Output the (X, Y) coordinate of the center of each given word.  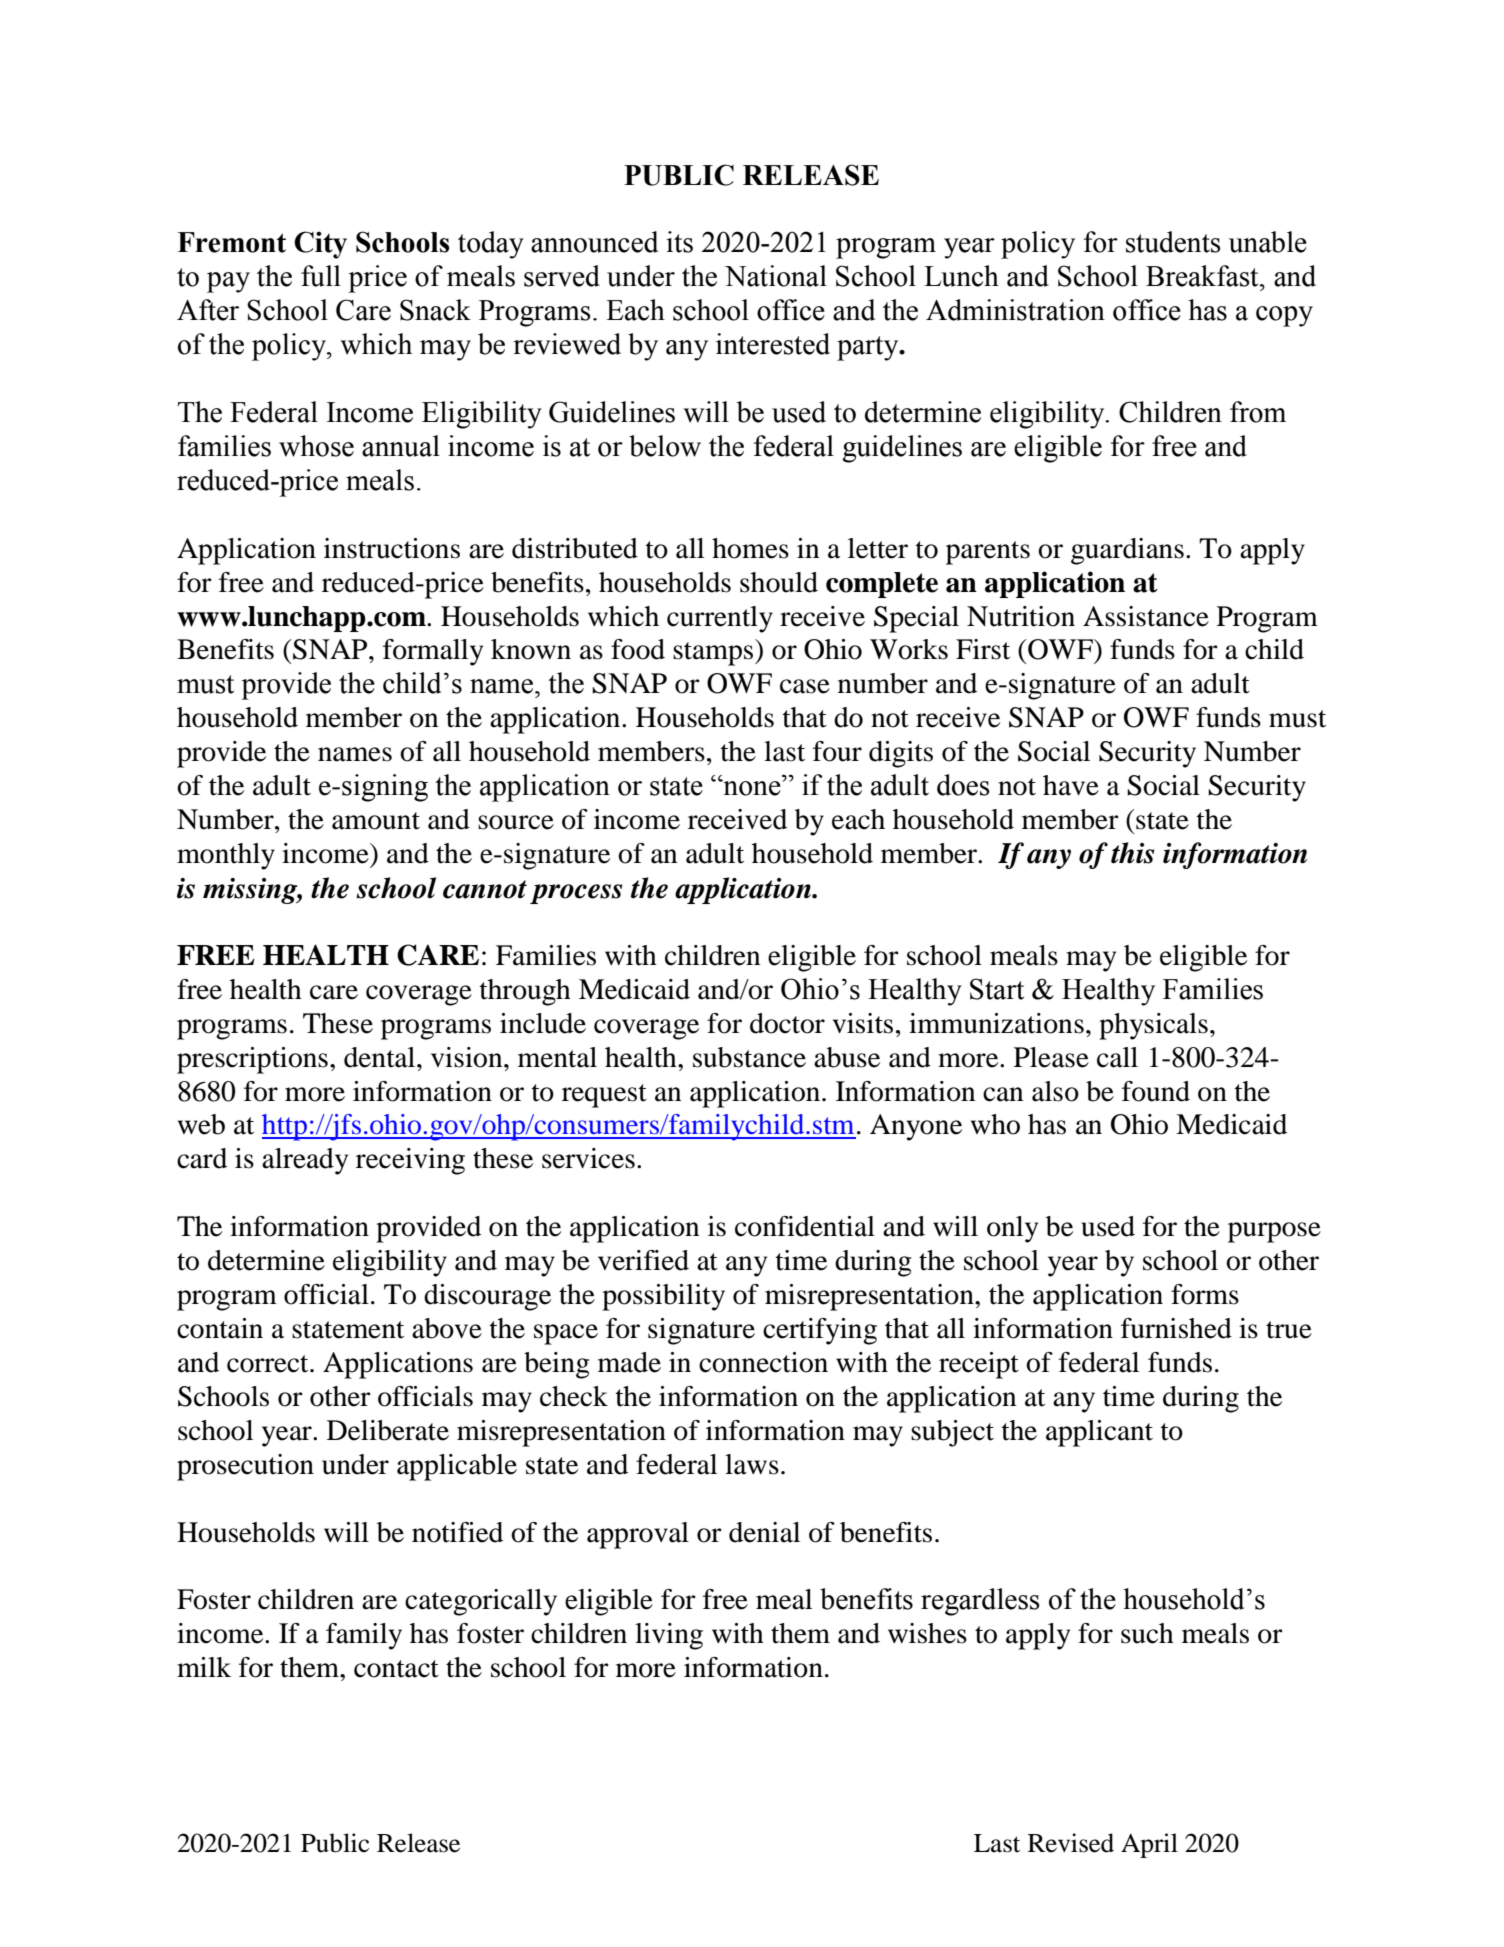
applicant (1099, 1433)
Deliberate (388, 1430)
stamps (714, 654)
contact (396, 1669)
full (321, 276)
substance (749, 1057)
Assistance (1146, 616)
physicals (1153, 1026)
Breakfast (1203, 276)
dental (381, 1057)
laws (752, 1464)
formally (433, 652)
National (776, 276)
